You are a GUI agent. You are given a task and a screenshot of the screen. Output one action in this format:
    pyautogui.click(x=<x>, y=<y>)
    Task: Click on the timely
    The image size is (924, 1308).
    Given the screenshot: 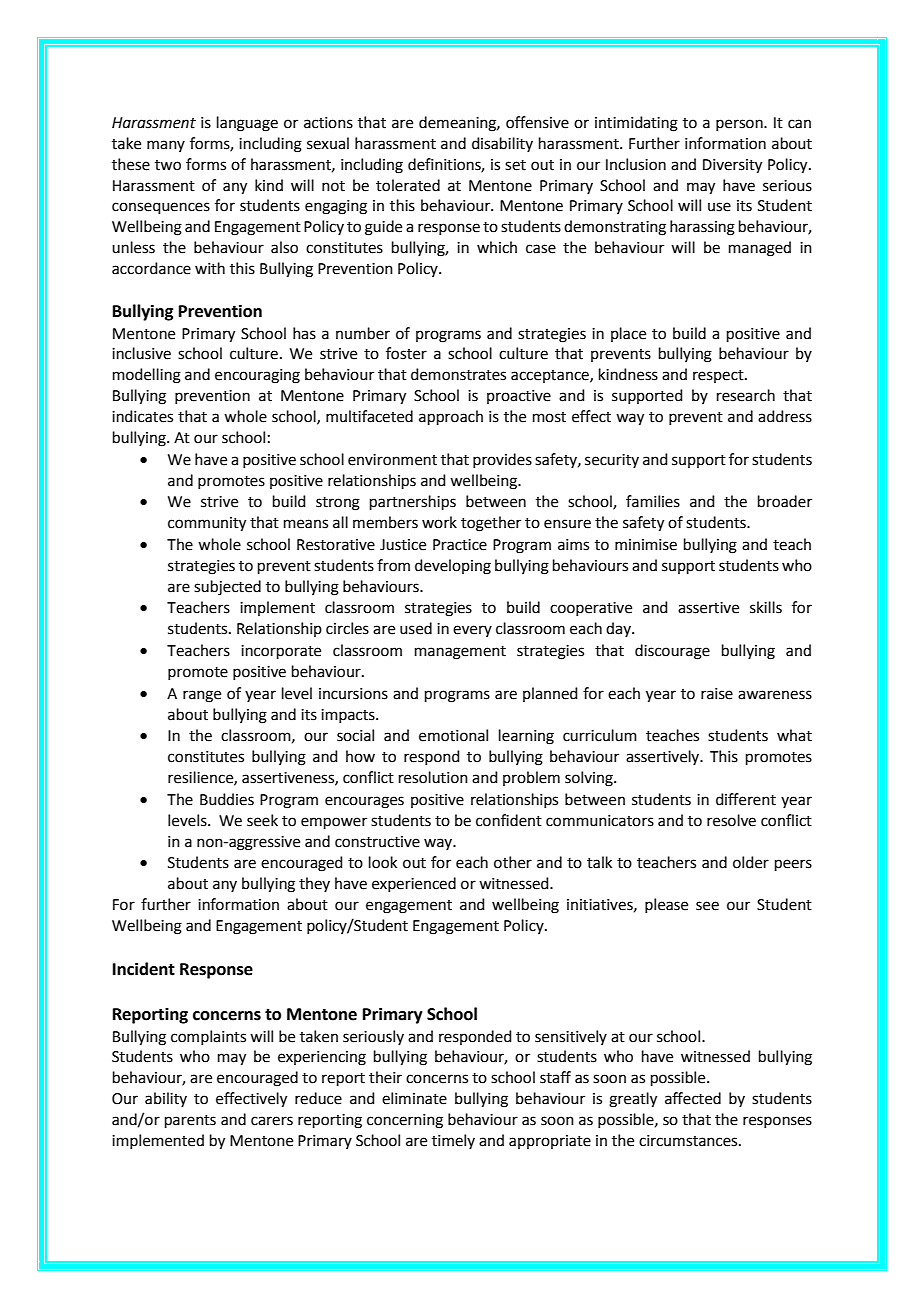 What is the action you would take?
    pyautogui.click(x=453, y=1141)
